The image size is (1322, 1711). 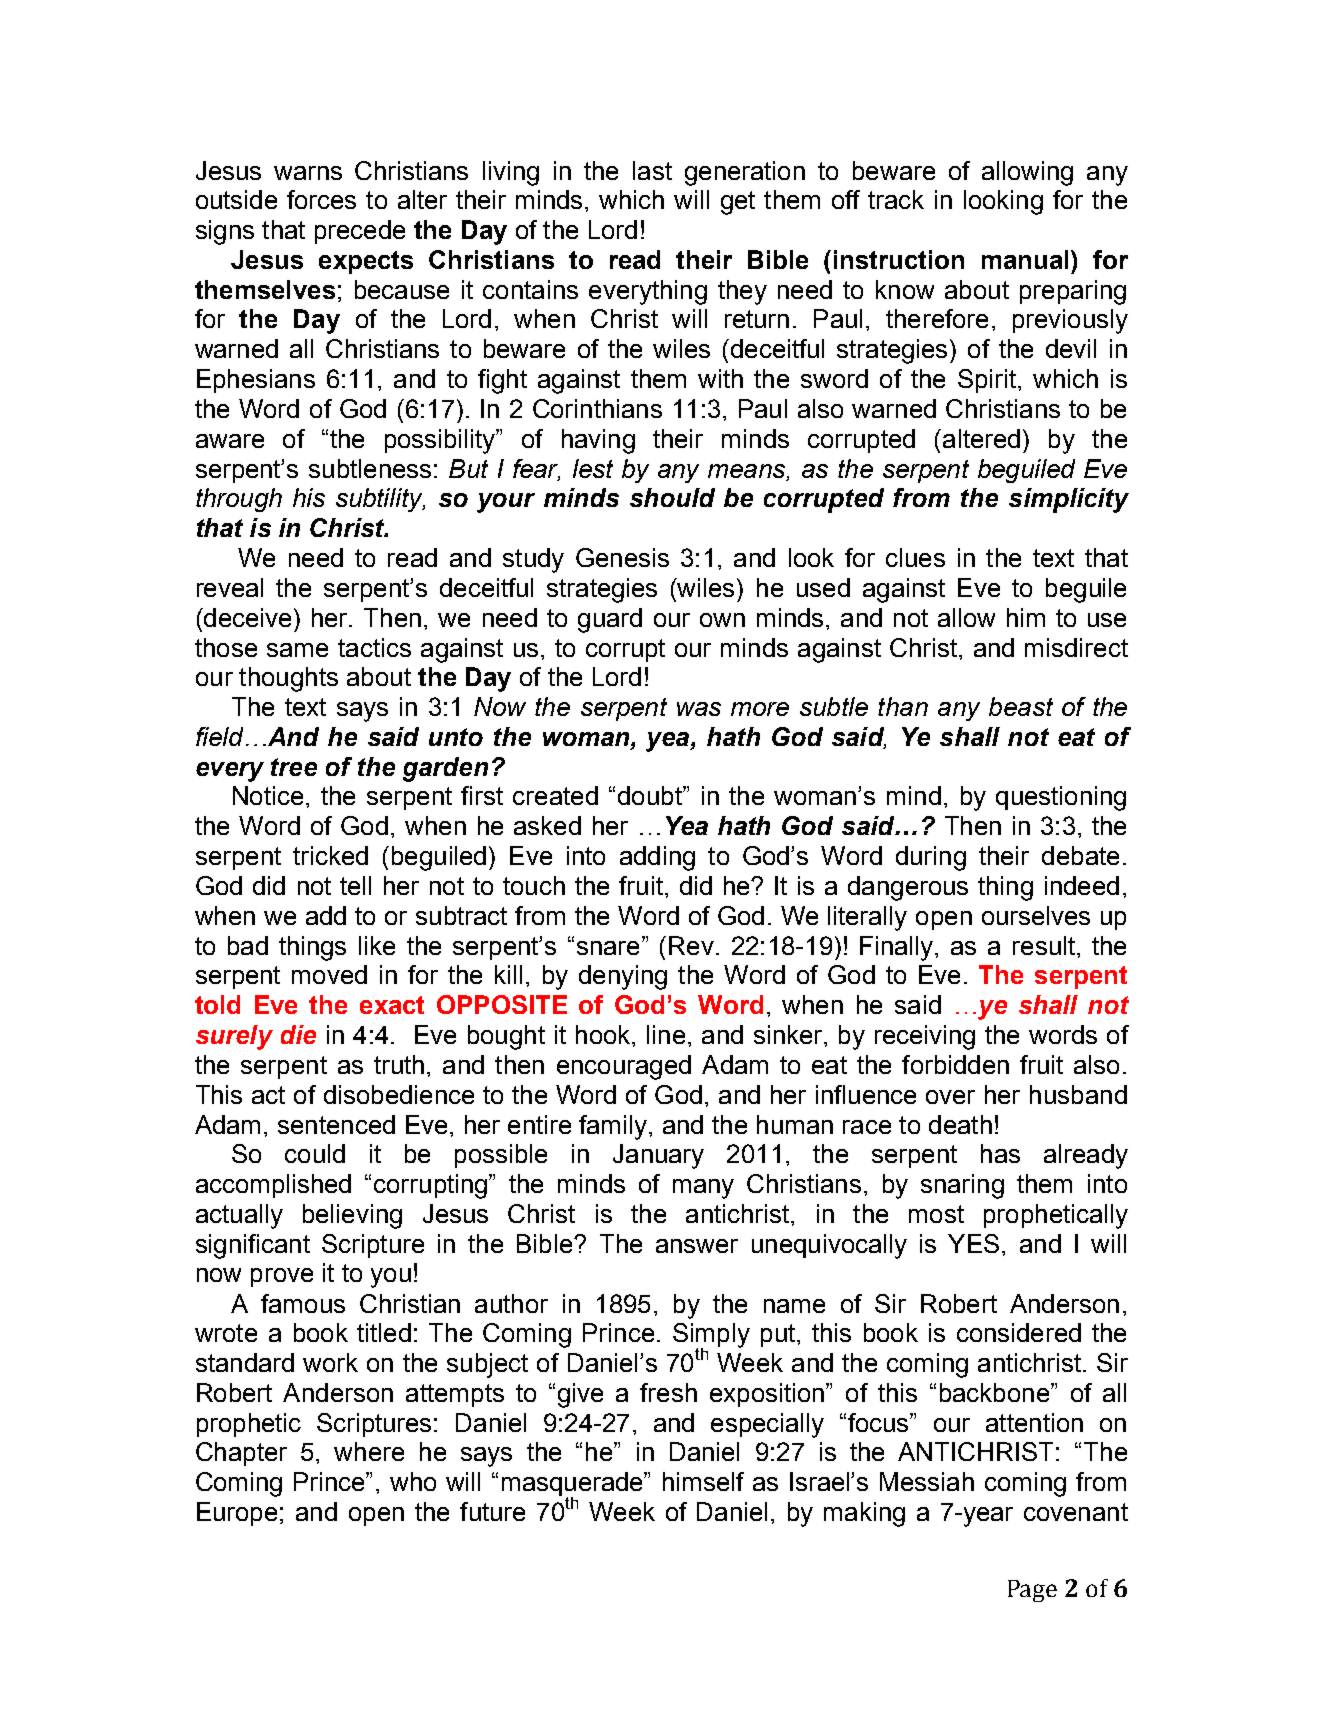 I want to click on clues, so click(x=915, y=557).
